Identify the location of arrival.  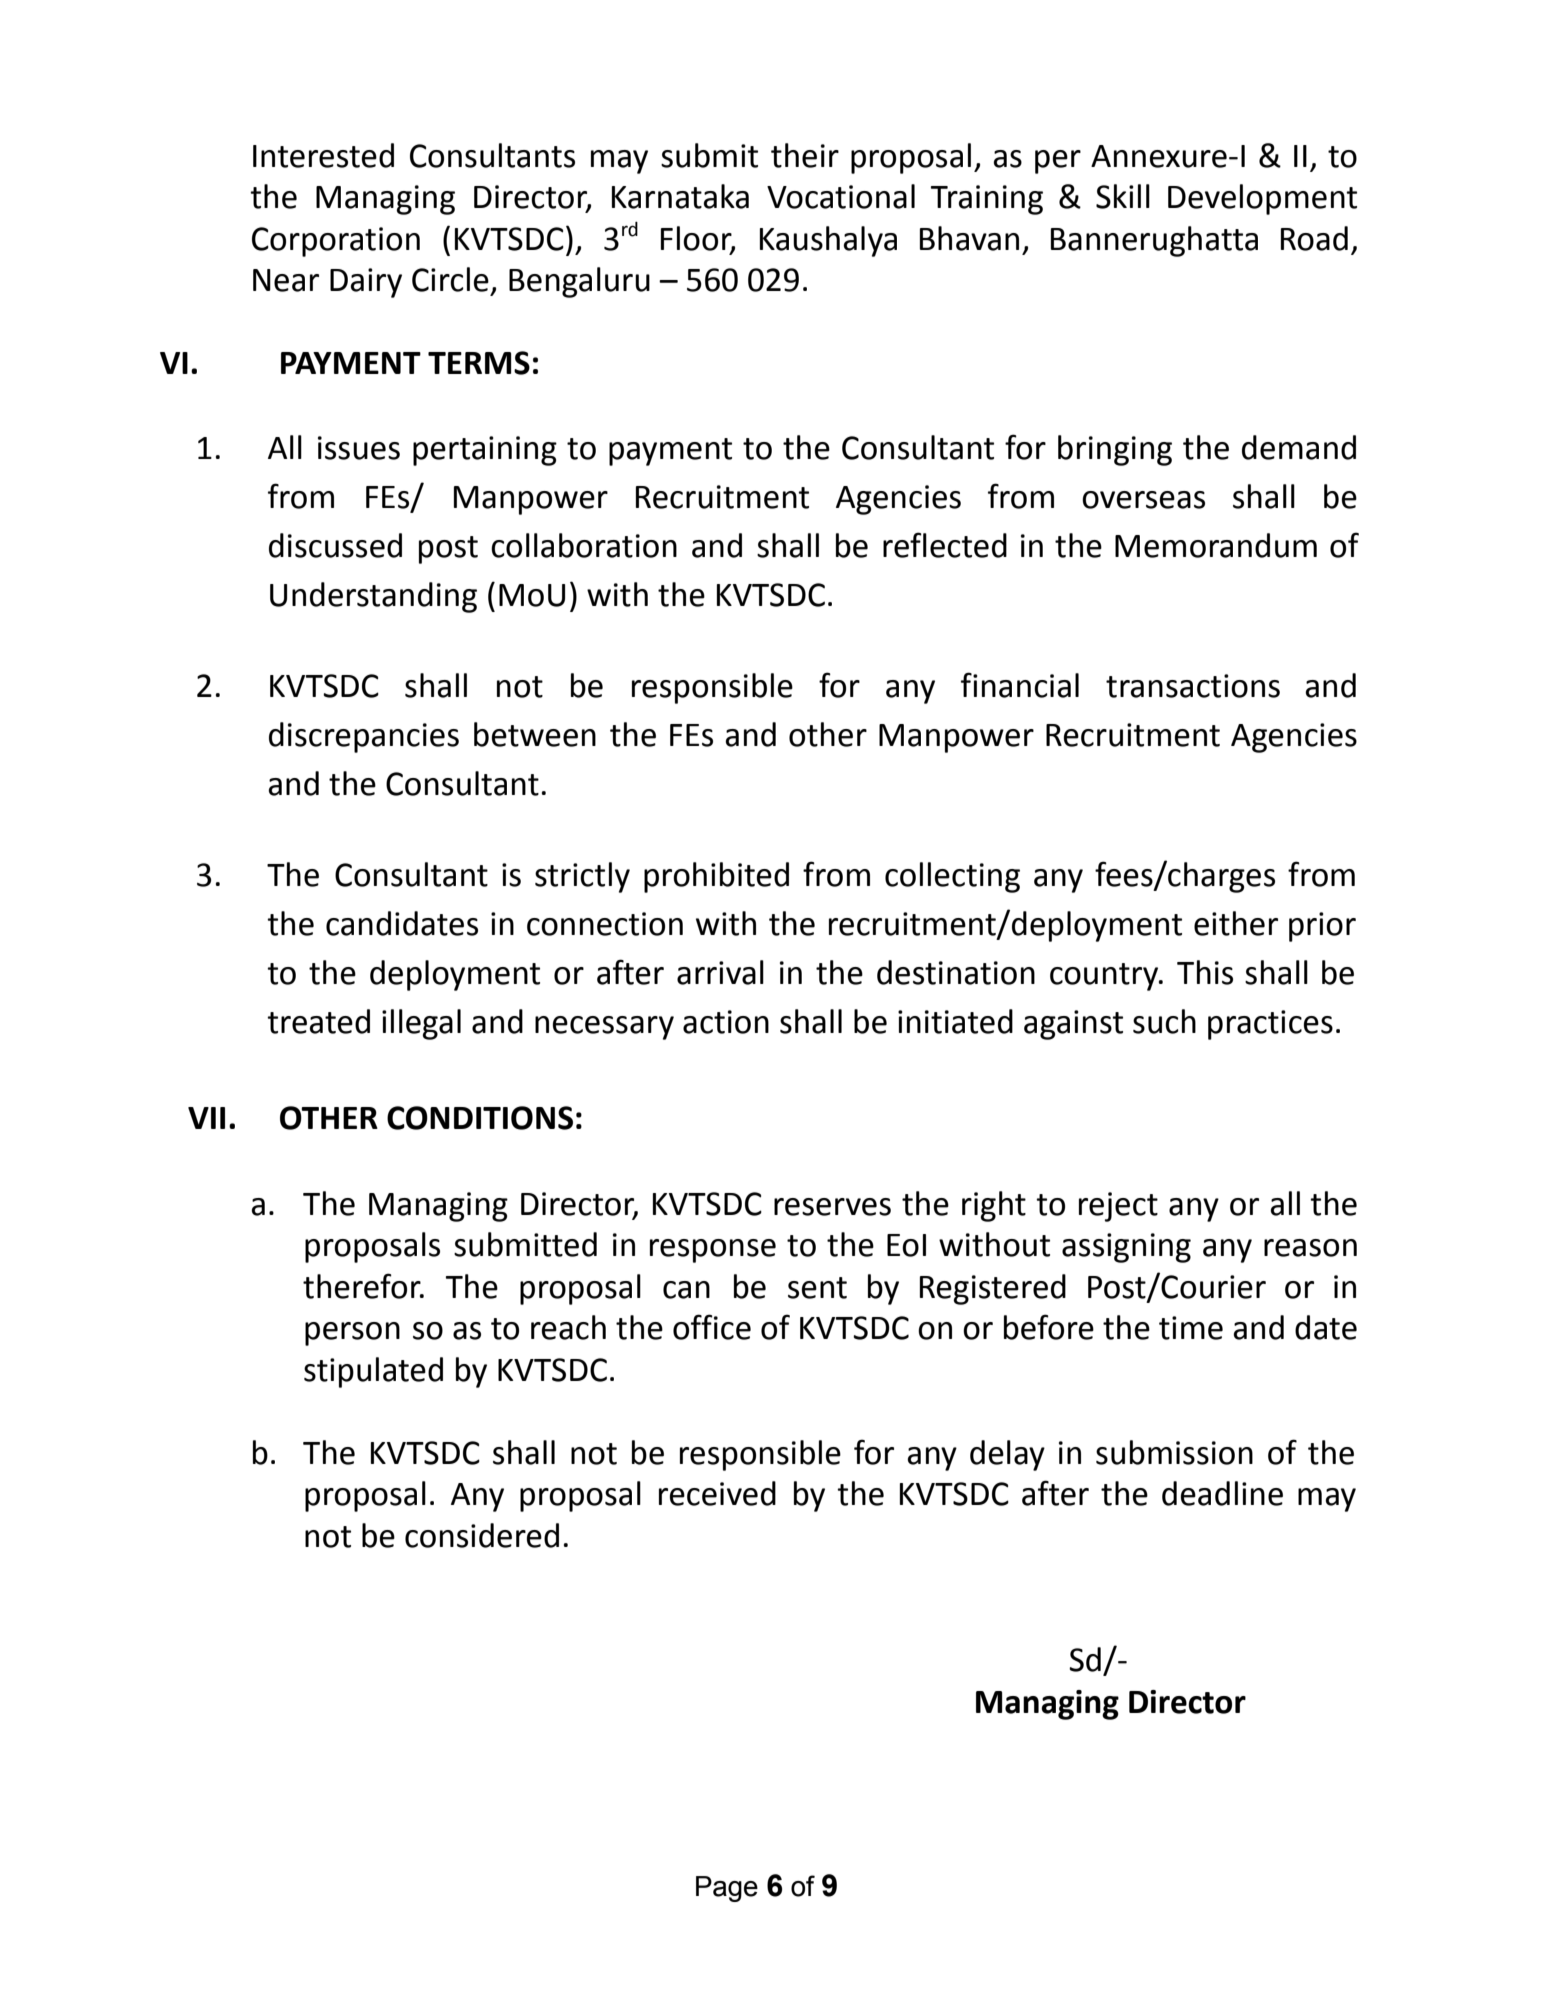
(720, 972).
